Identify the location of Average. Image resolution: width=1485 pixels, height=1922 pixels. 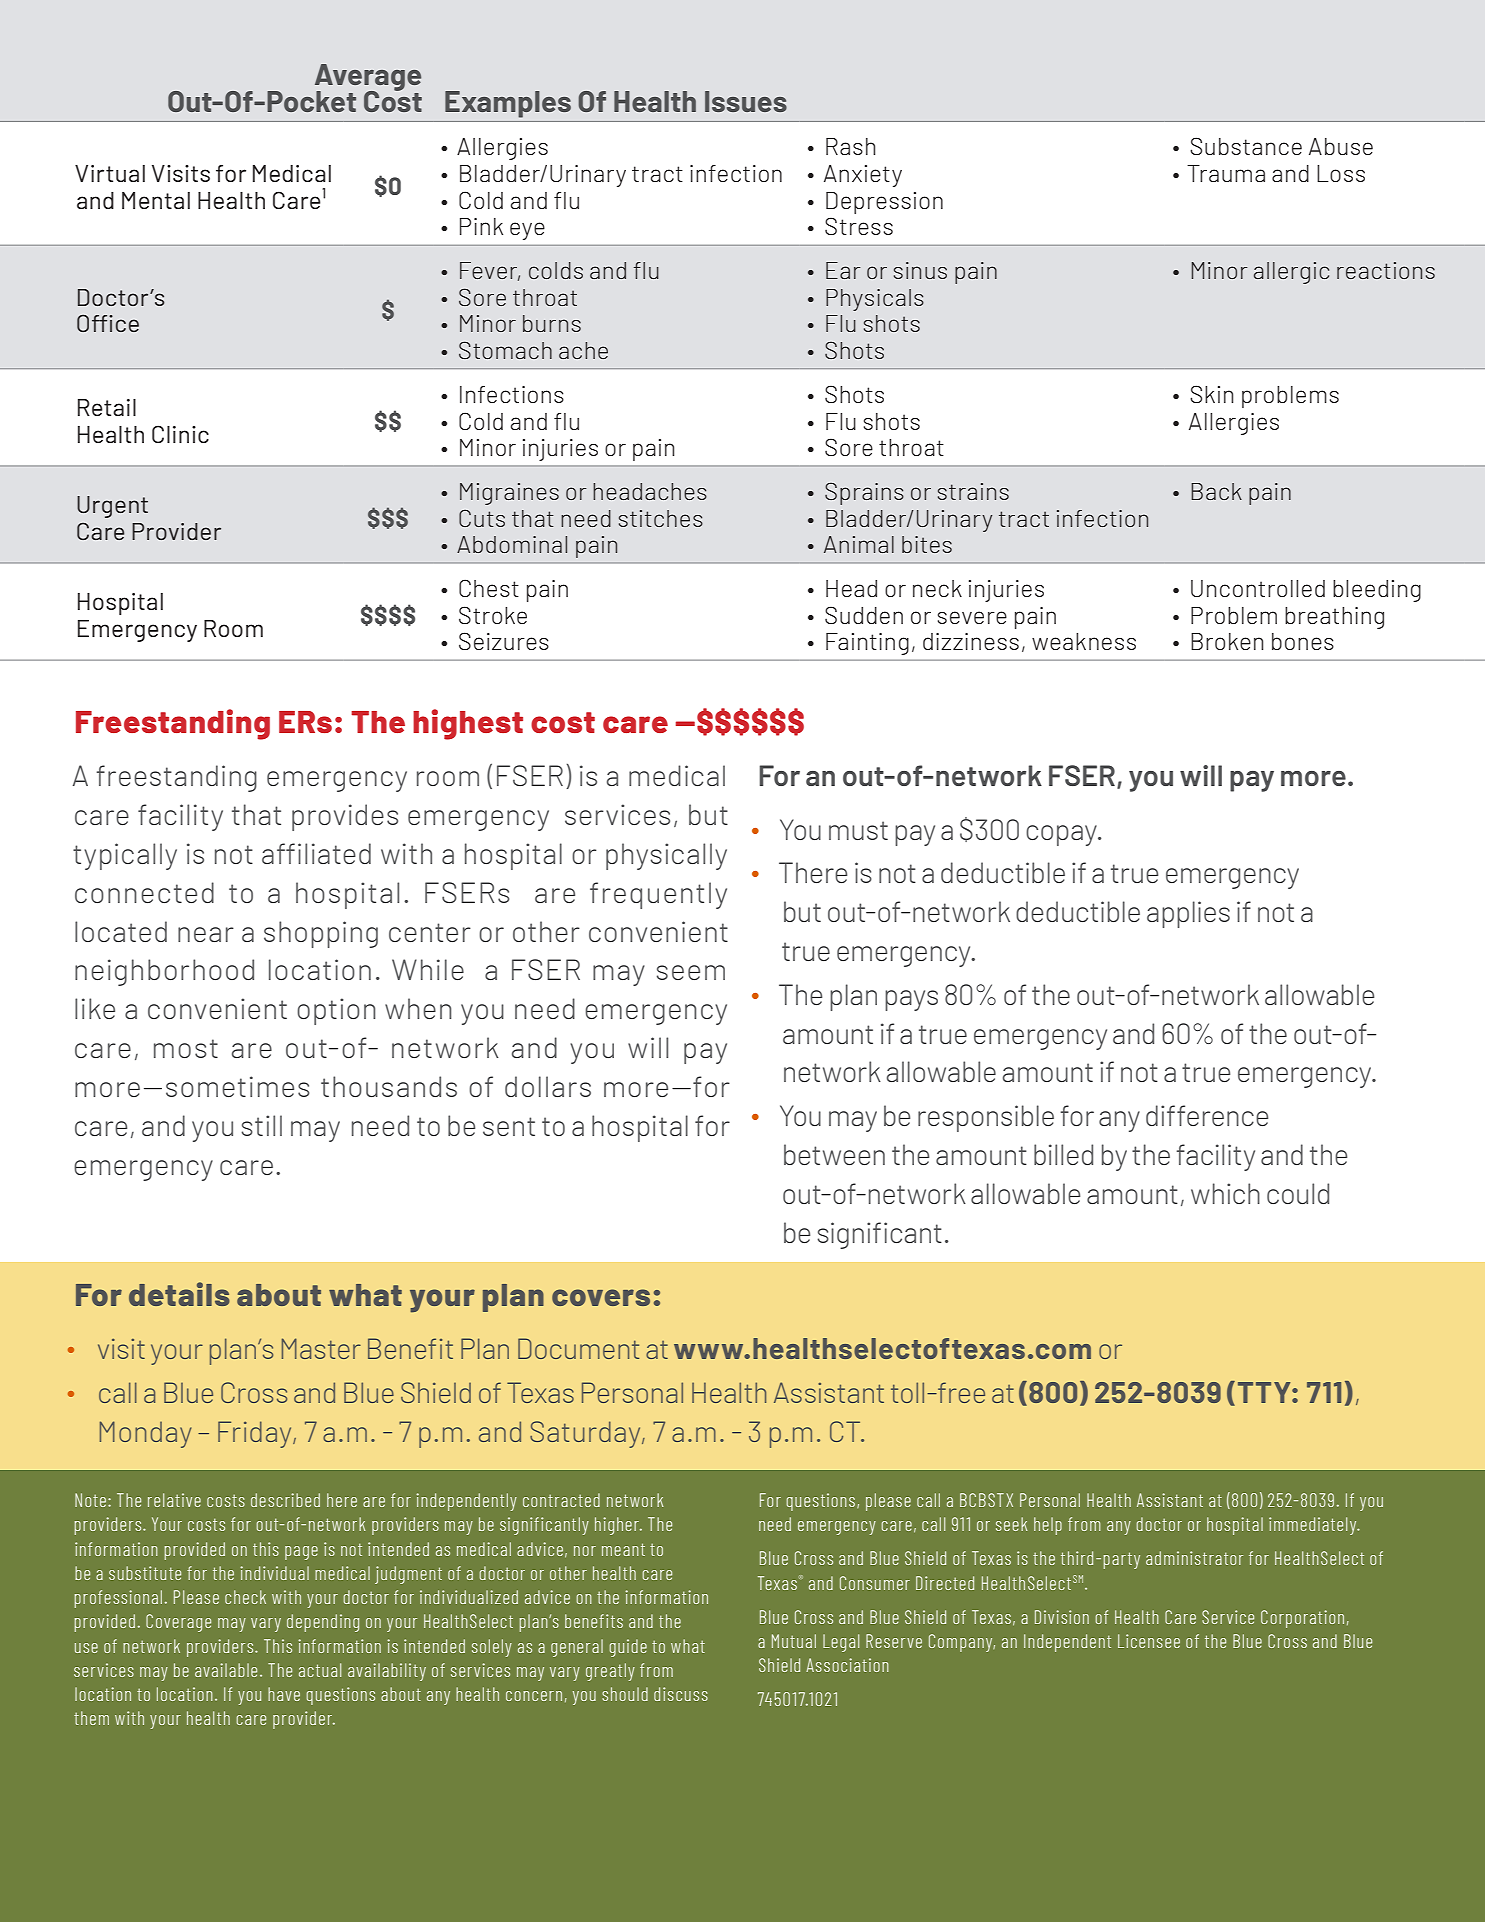
(368, 78).
